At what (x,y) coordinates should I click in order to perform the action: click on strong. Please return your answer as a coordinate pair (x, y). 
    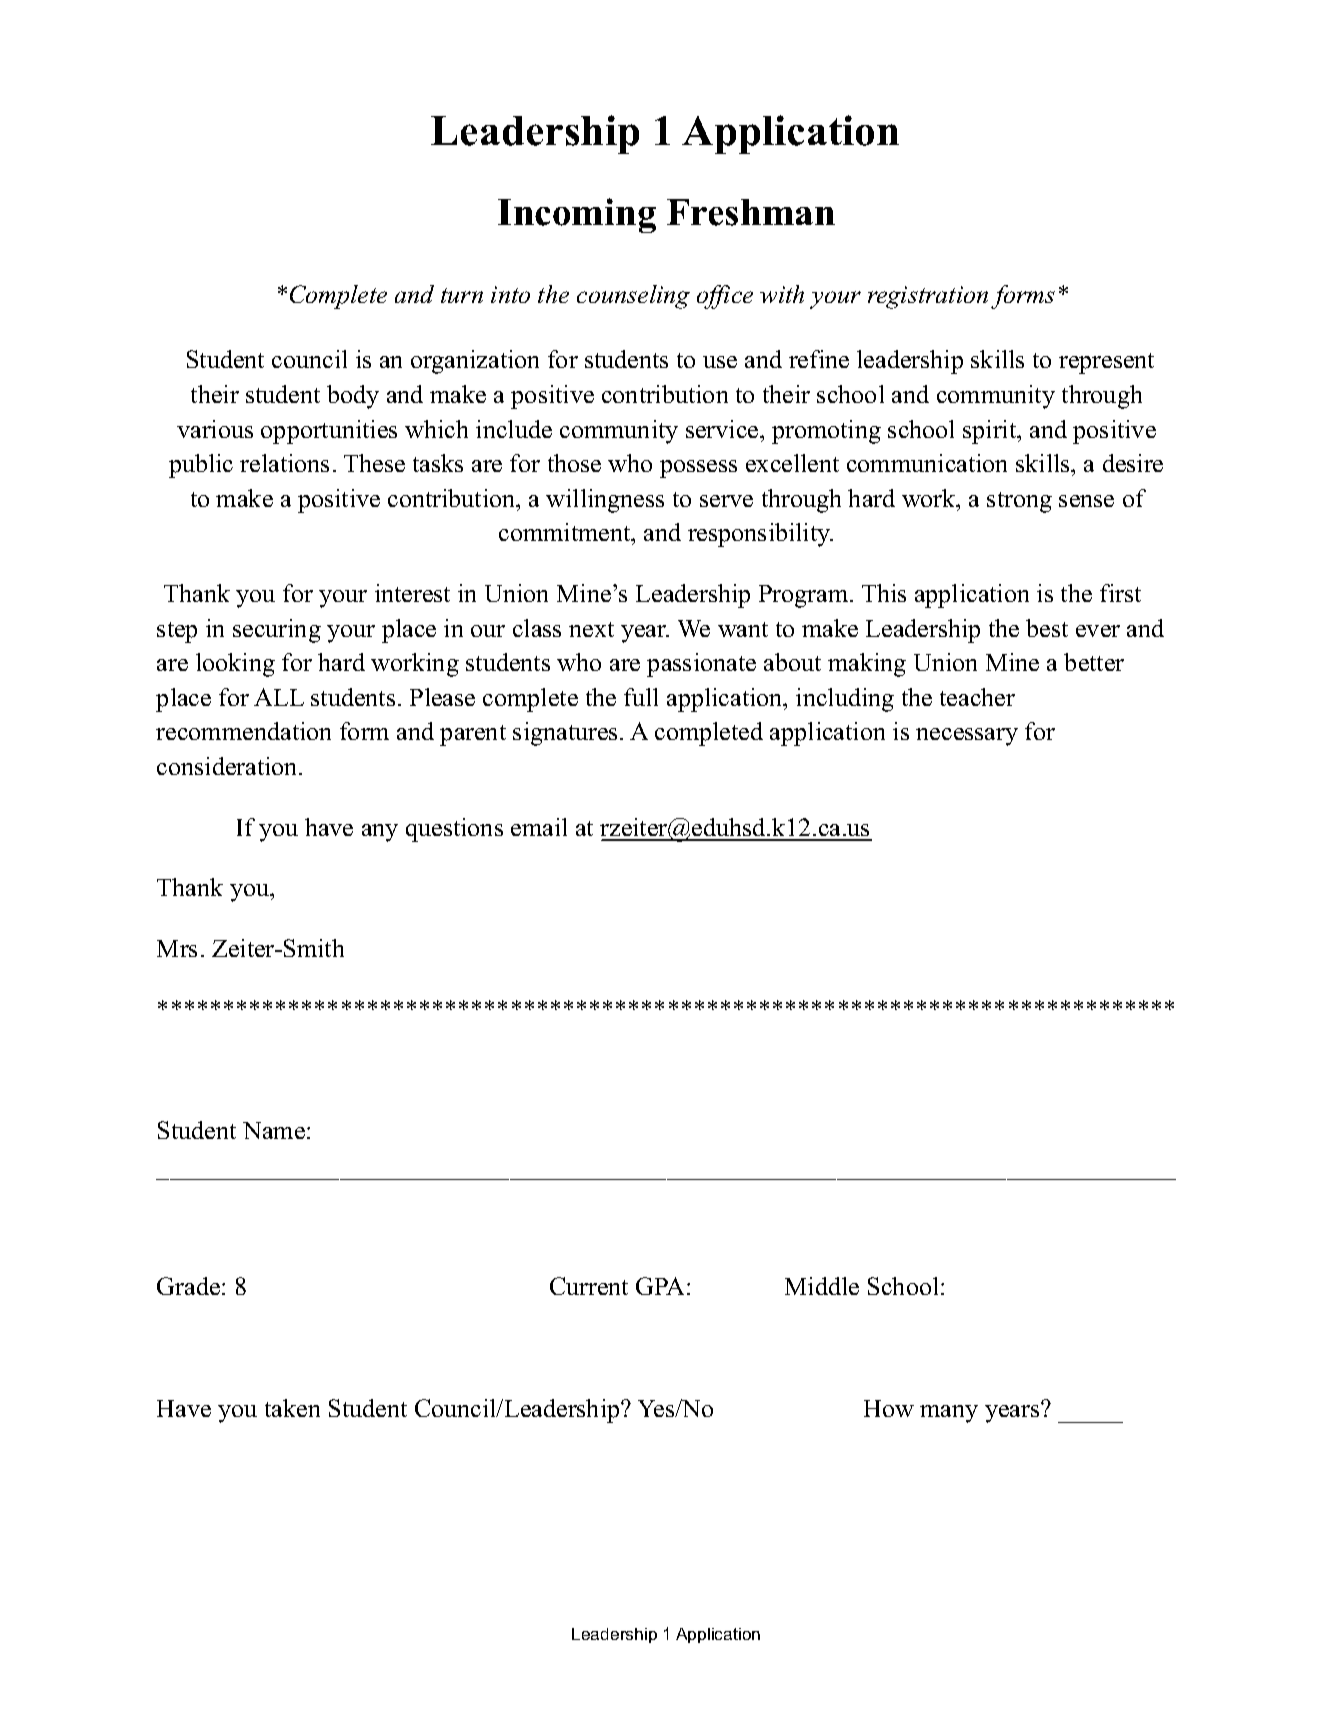
    Looking at the image, I should click on (1019, 502).
